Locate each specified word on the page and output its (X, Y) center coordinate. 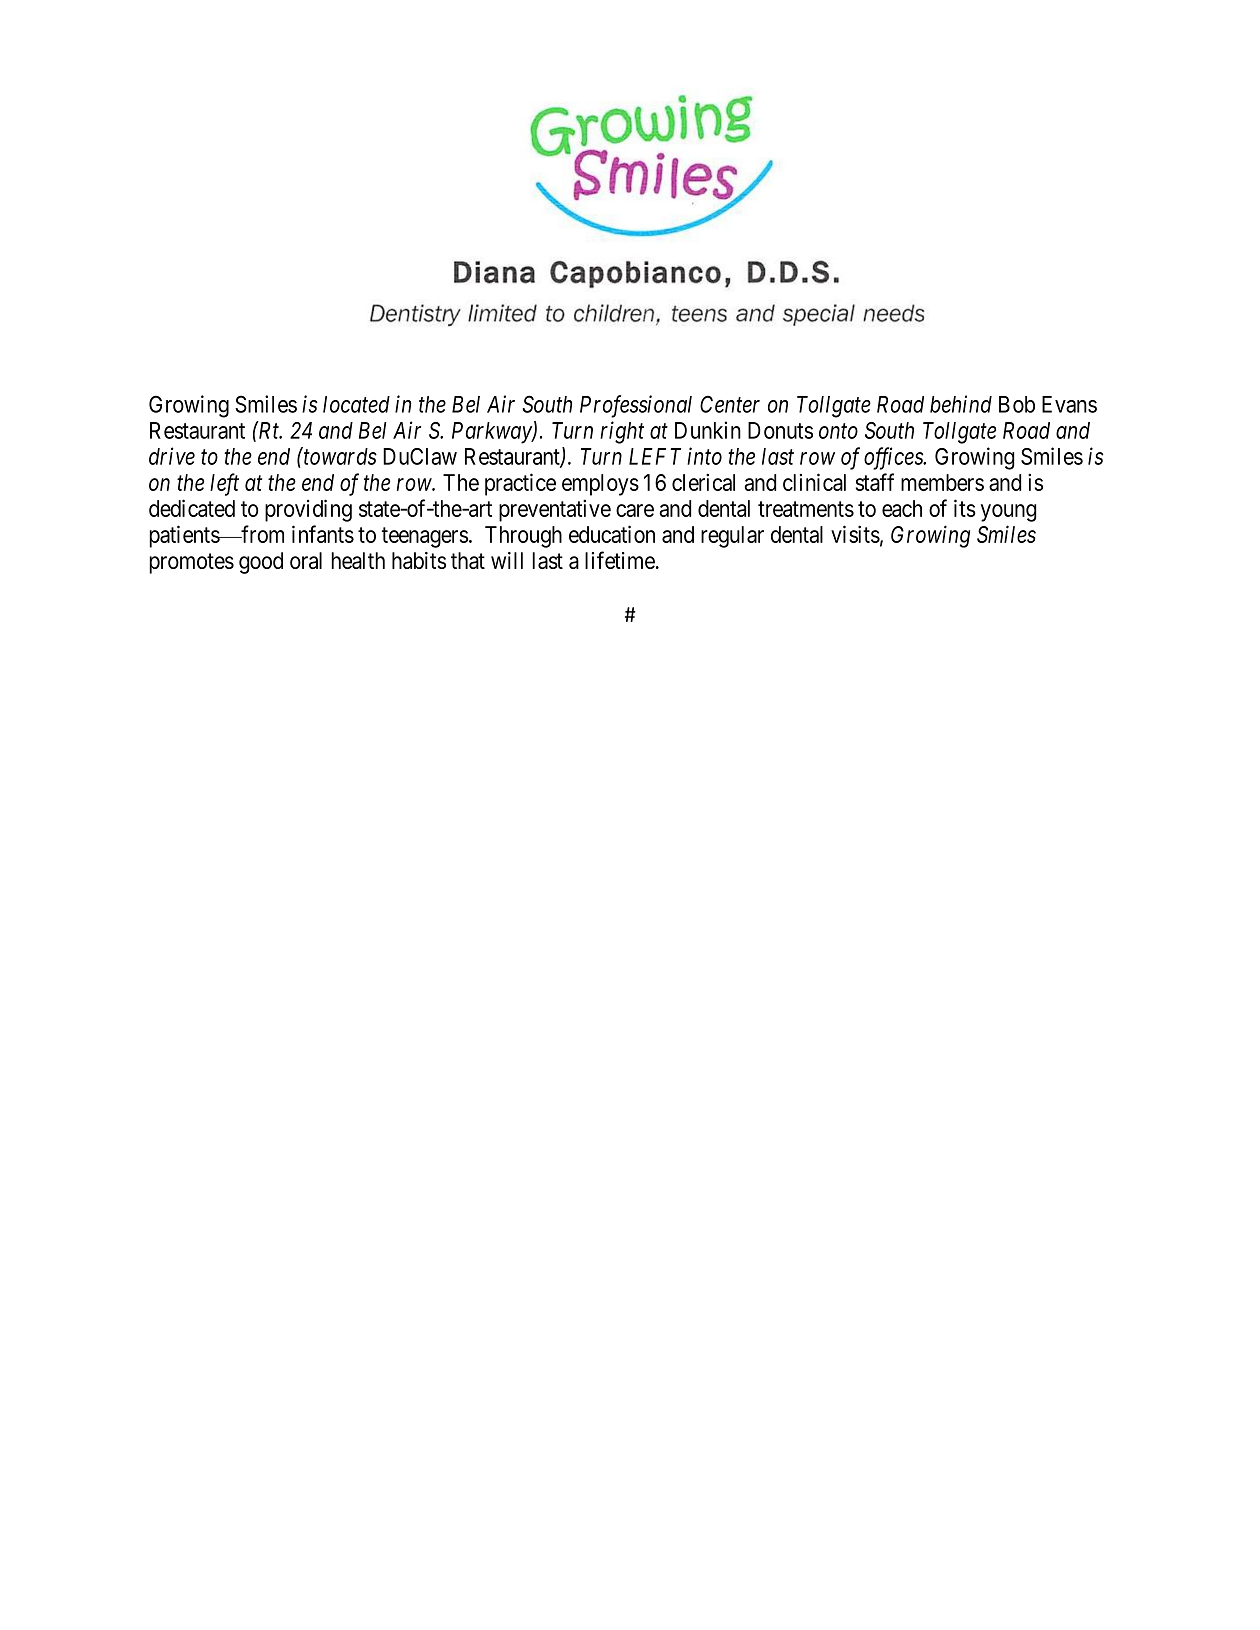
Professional (636, 406)
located (356, 404)
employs (600, 485)
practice (520, 484)
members (942, 482)
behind (961, 404)
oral (306, 560)
